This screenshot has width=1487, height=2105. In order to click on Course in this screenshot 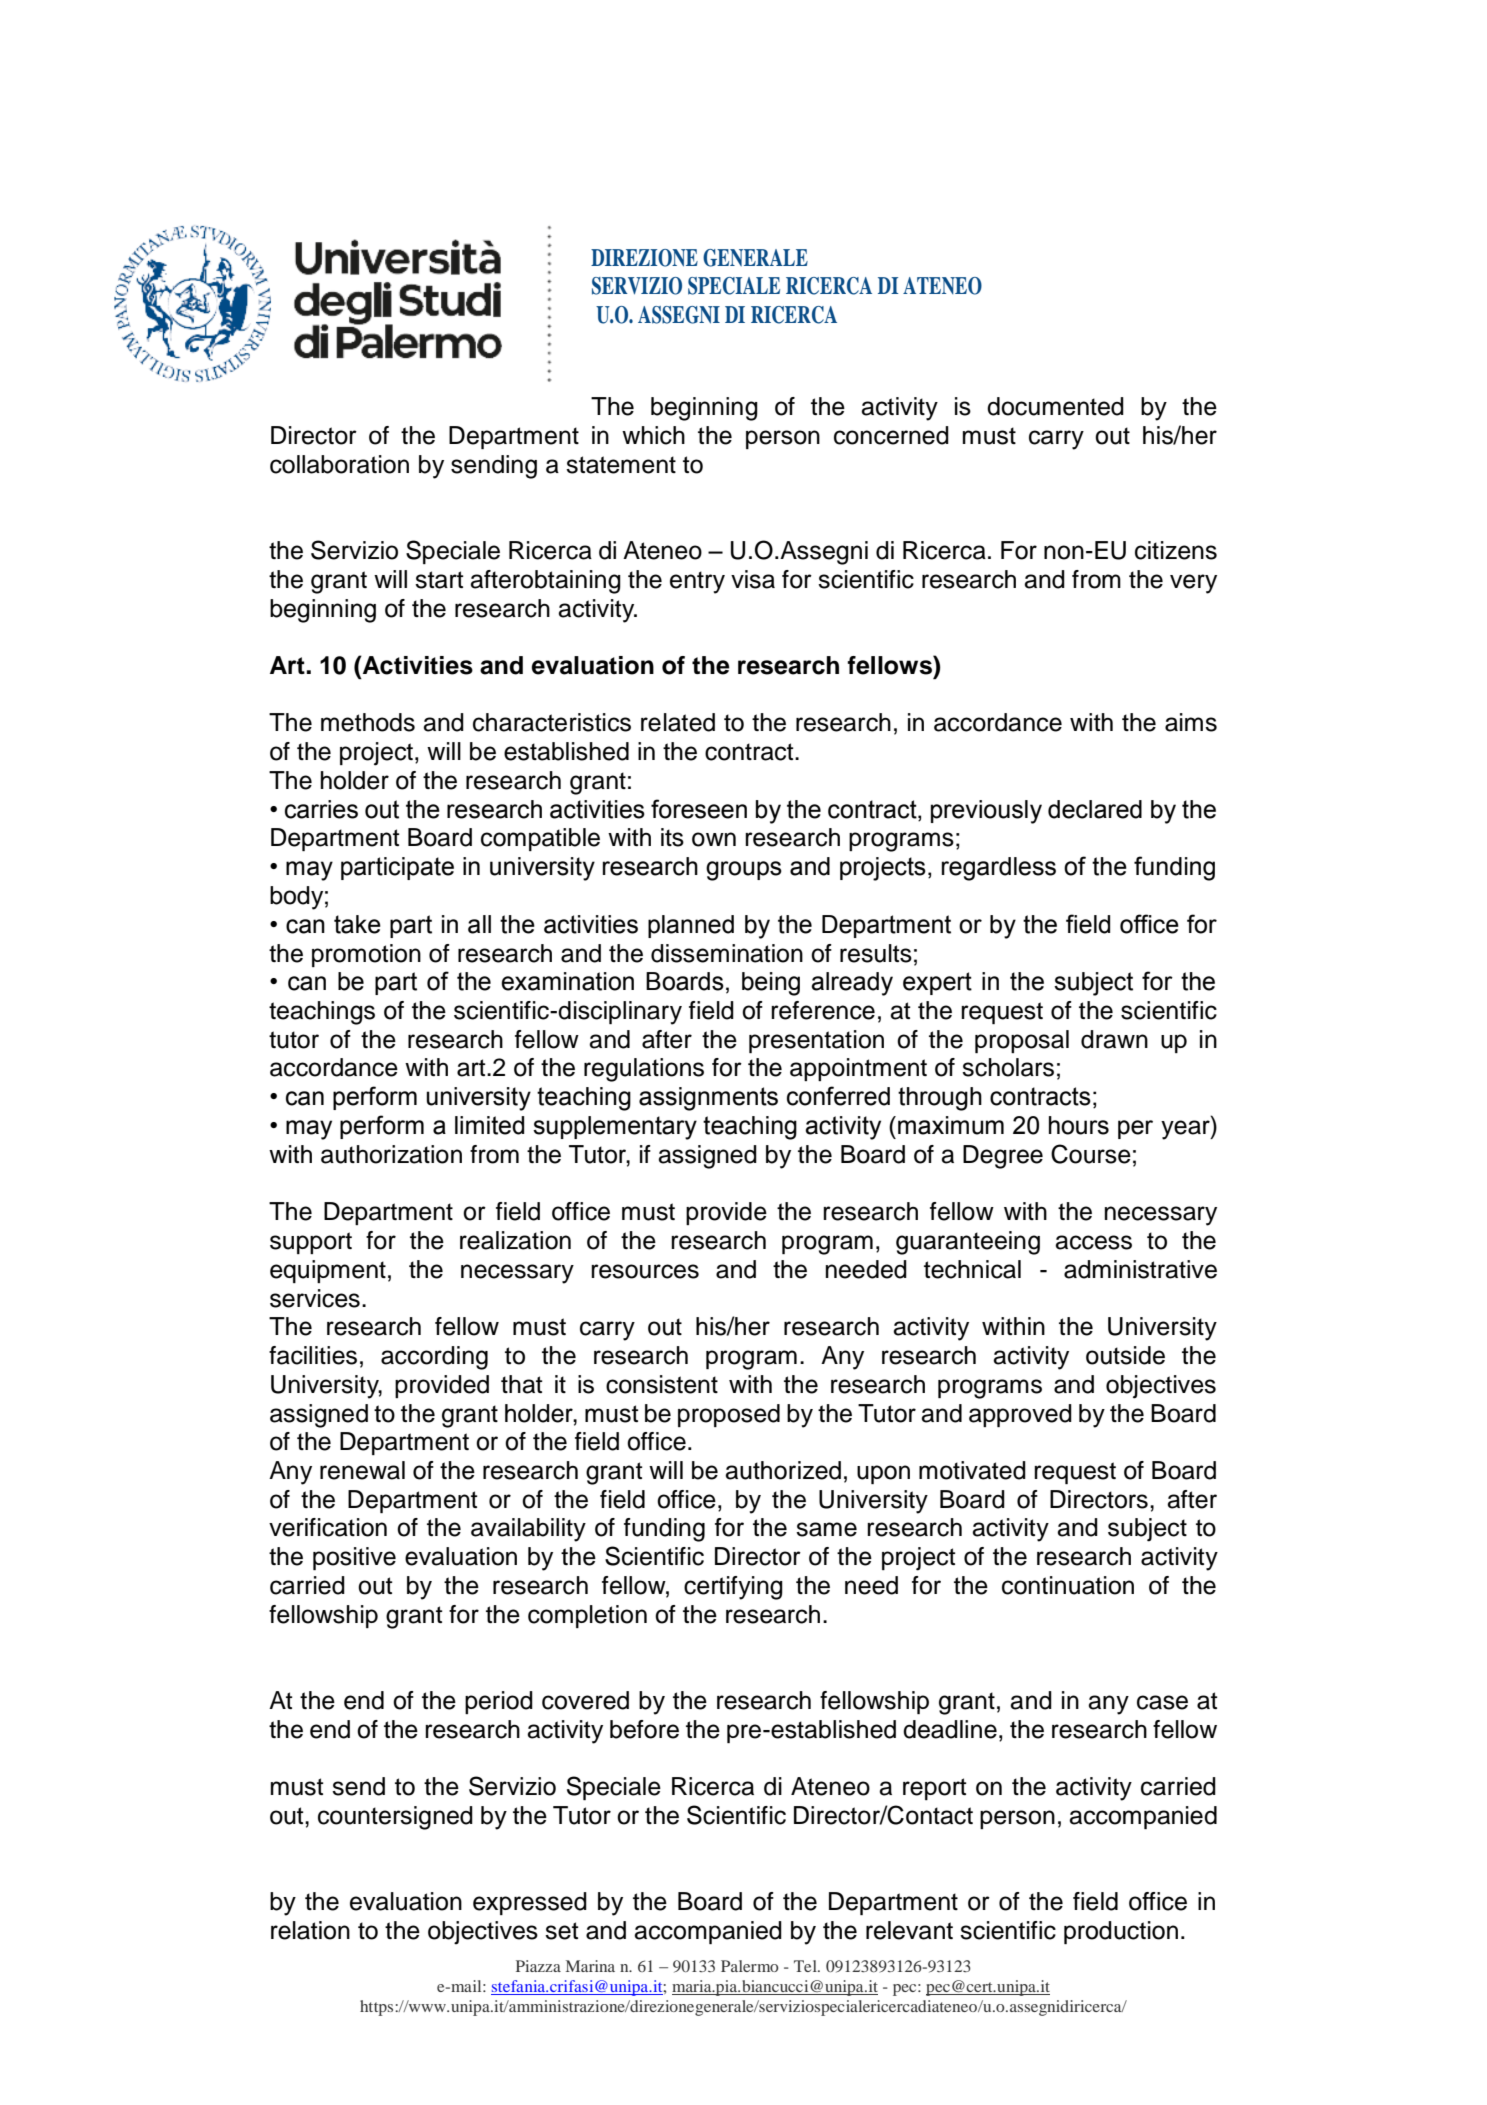, I will do `click(1091, 1154)`.
